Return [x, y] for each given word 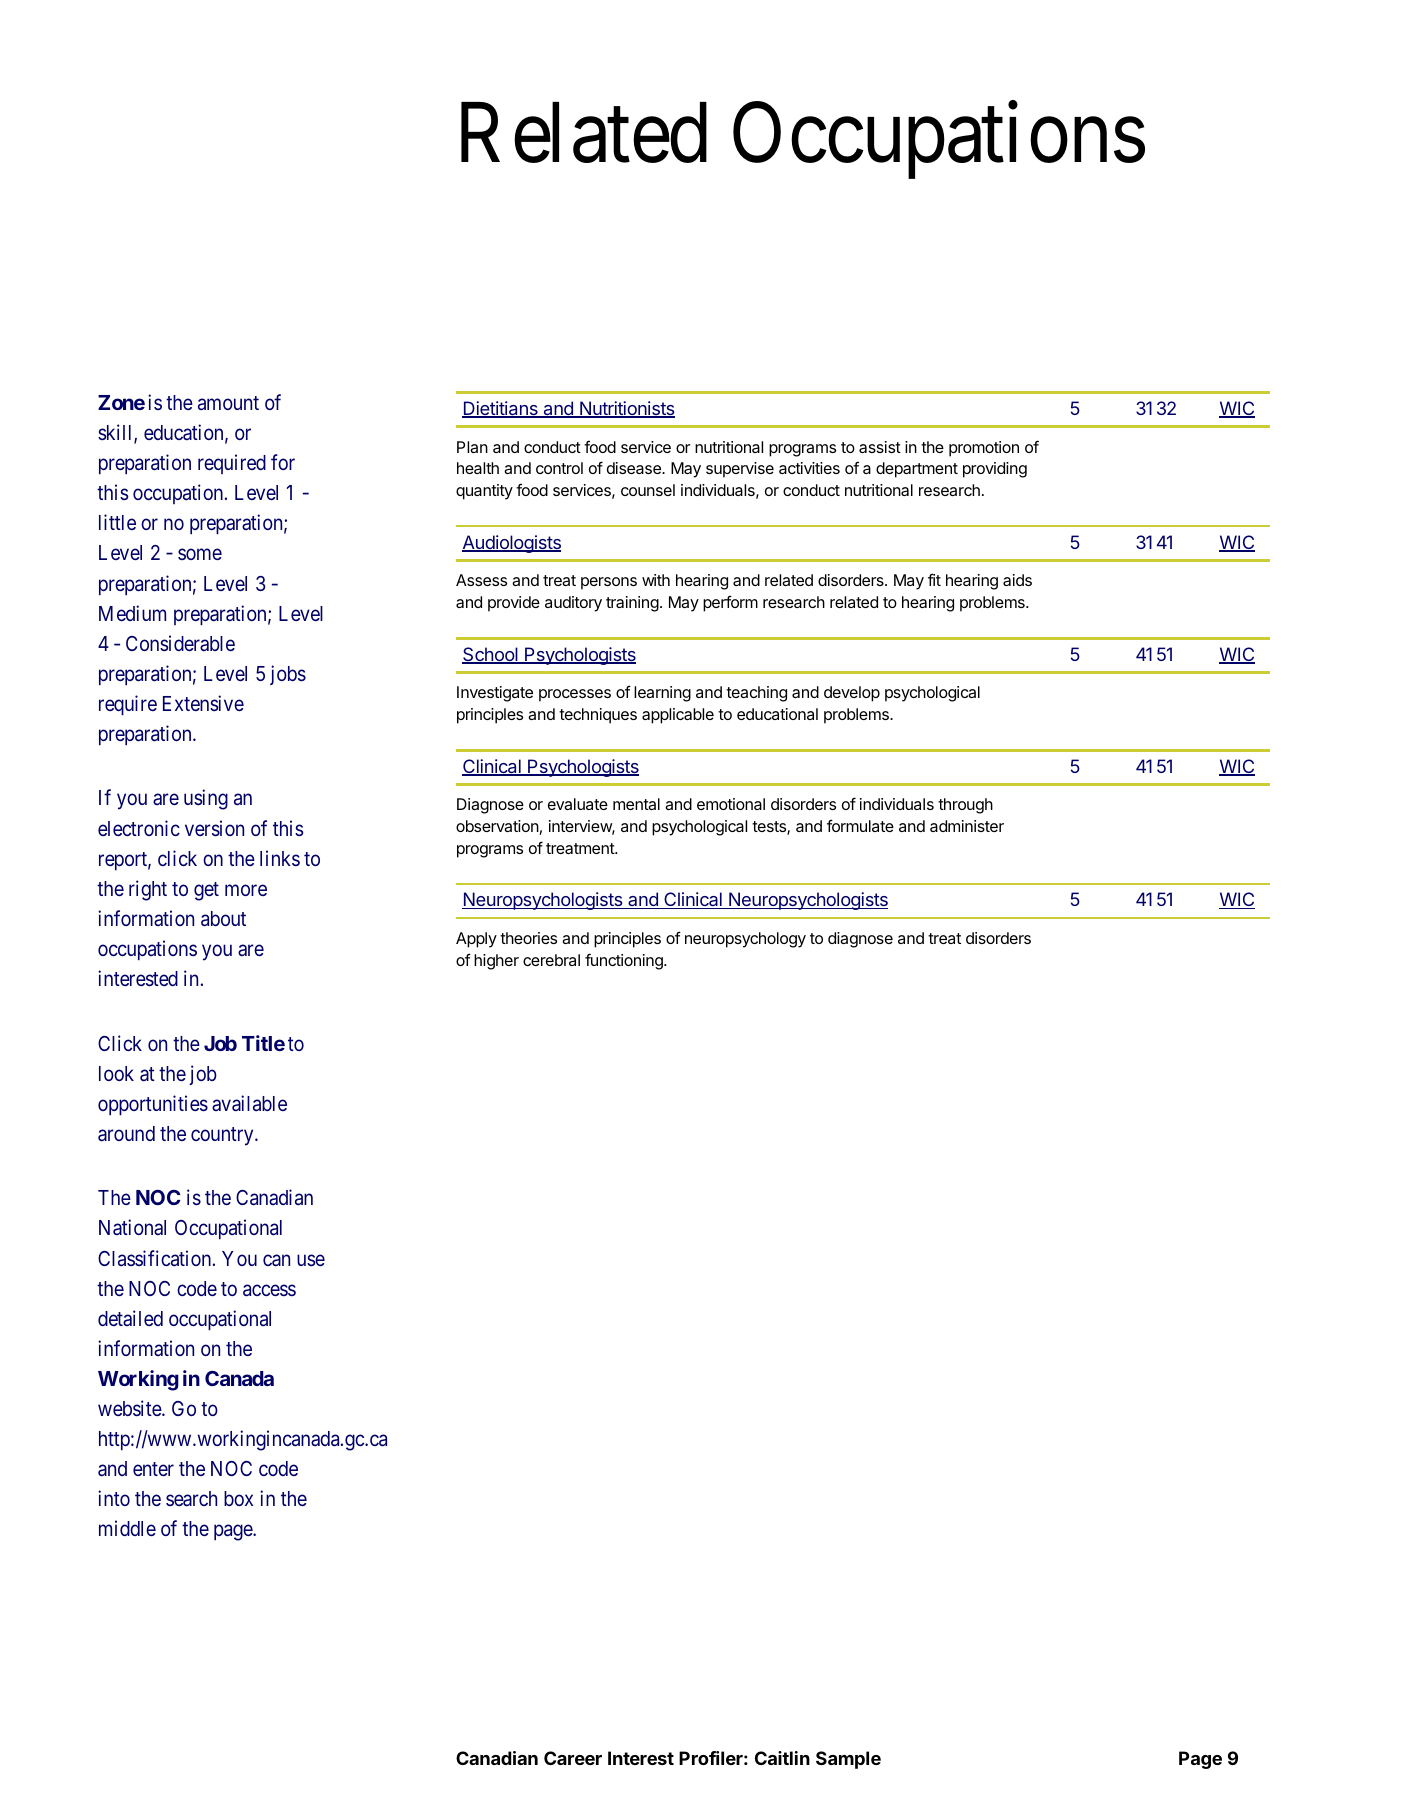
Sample [848, 1760]
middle [127, 1528]
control [559, 468]
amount [228, 403]
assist [880, 447]
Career [573, 1758]
